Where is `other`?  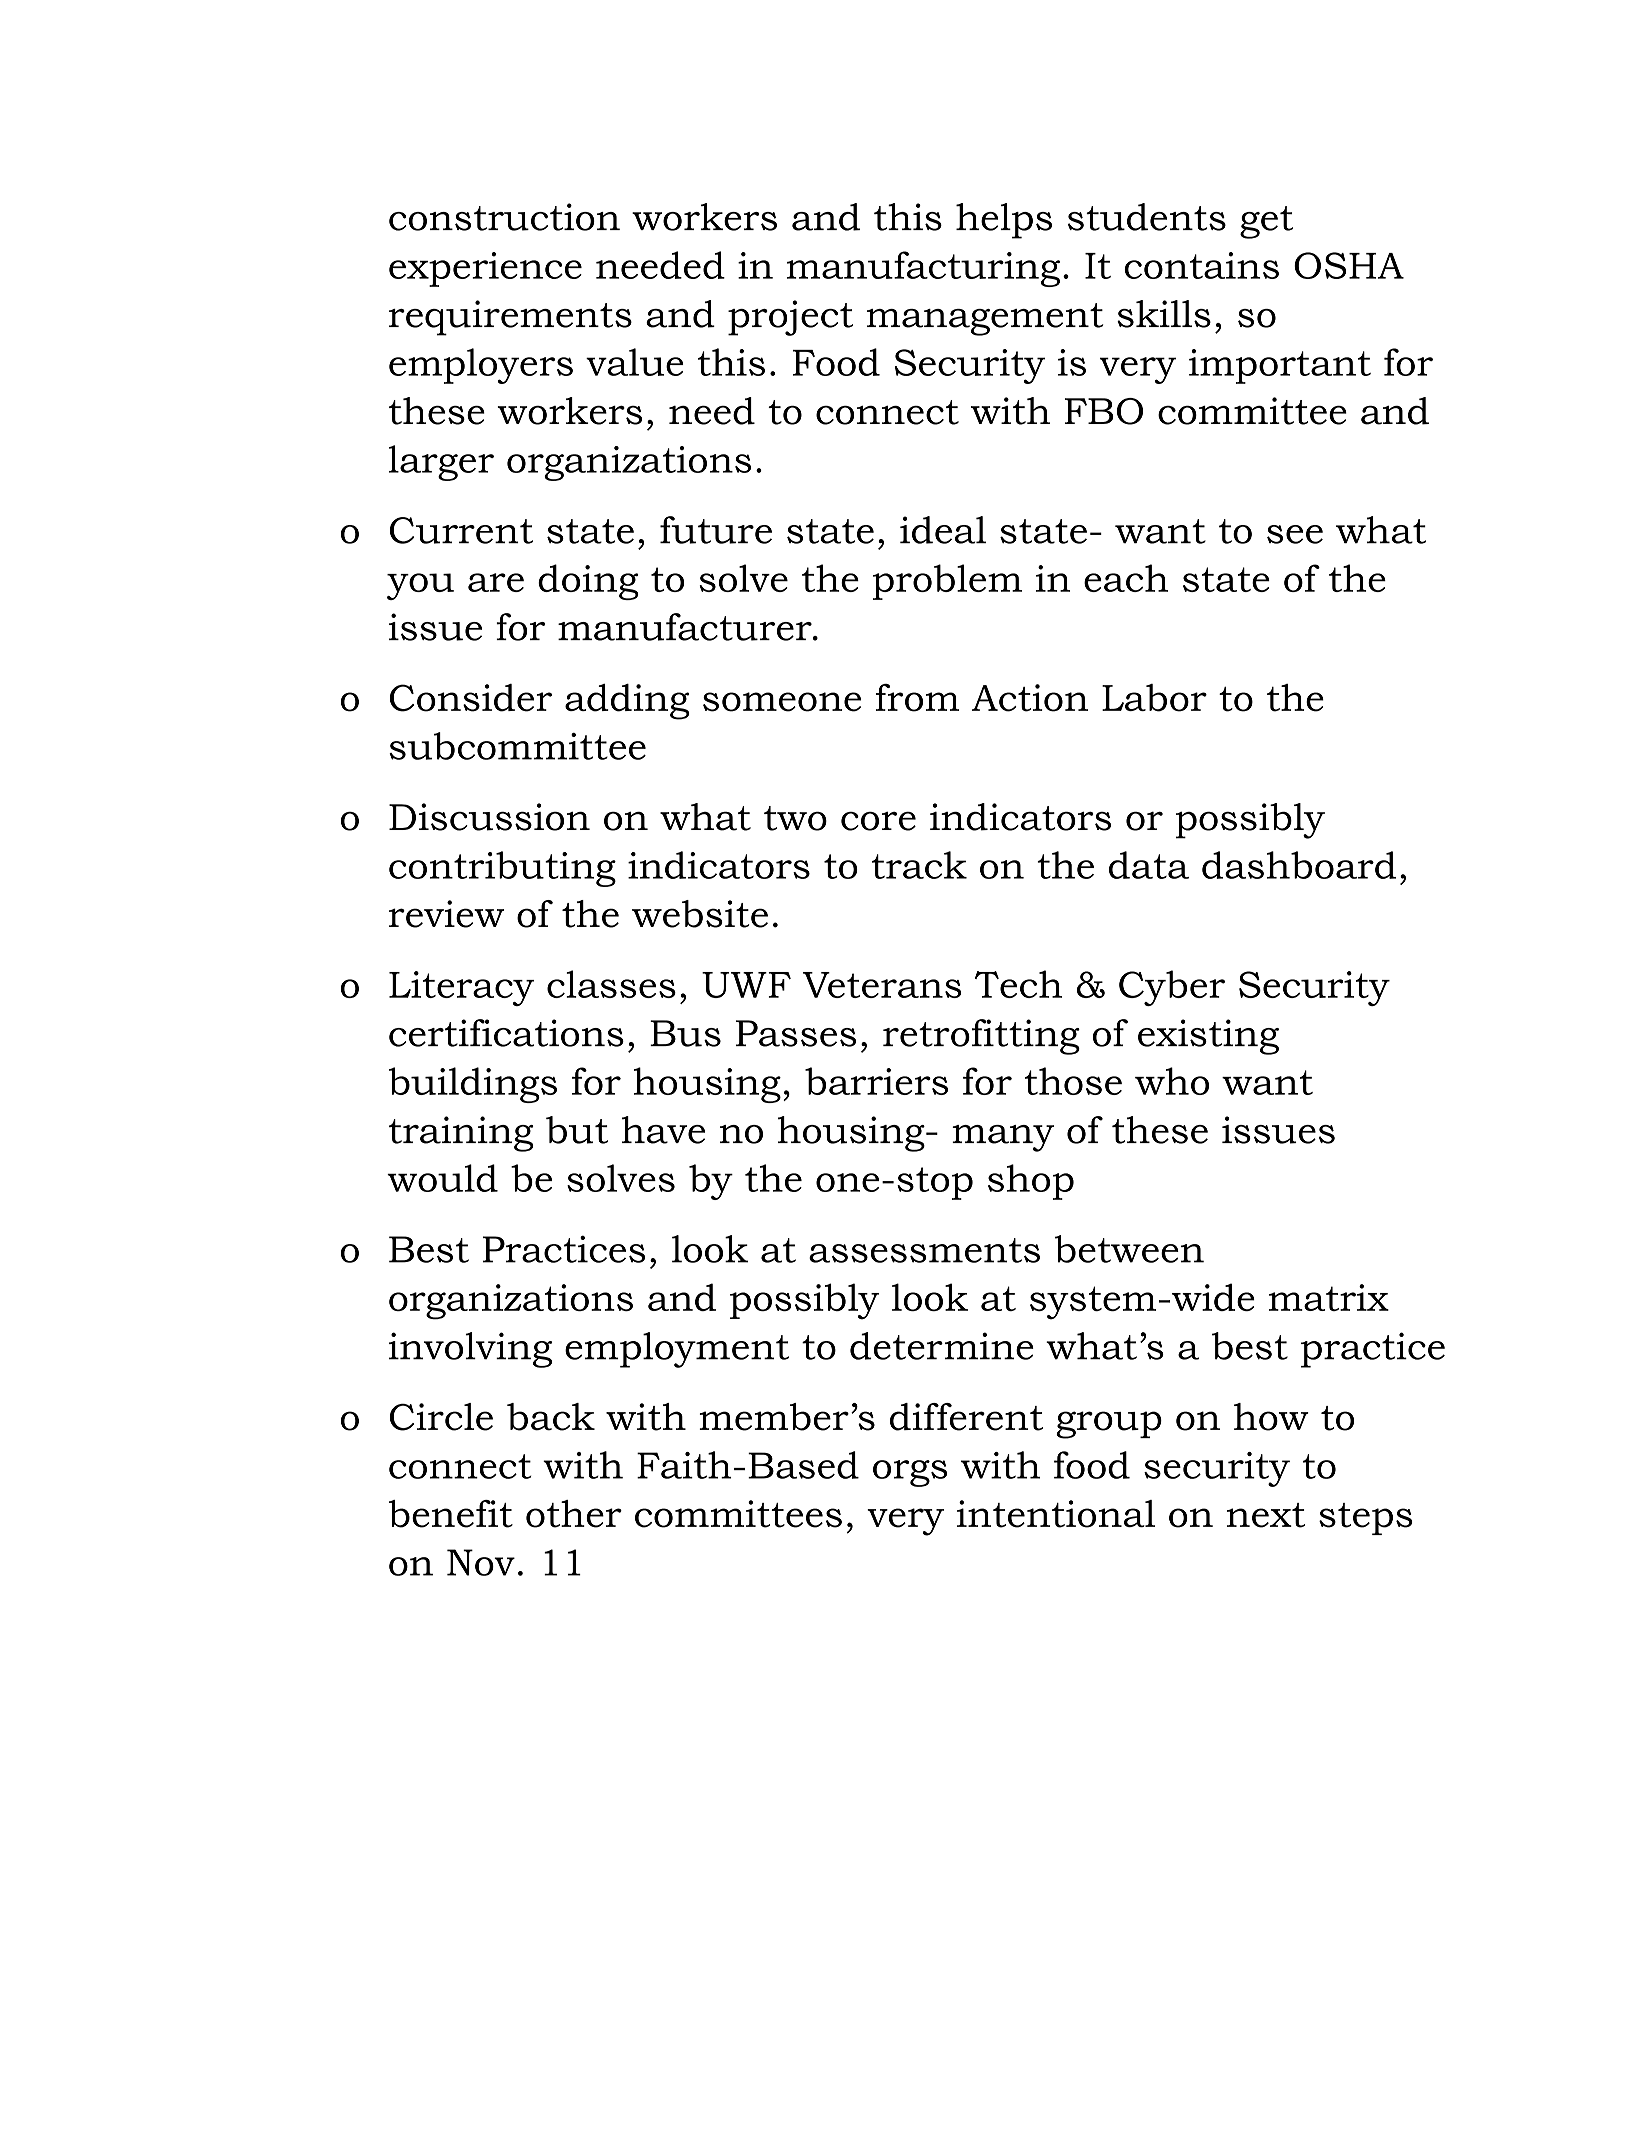 other is located at coordinates (574, 1514).
